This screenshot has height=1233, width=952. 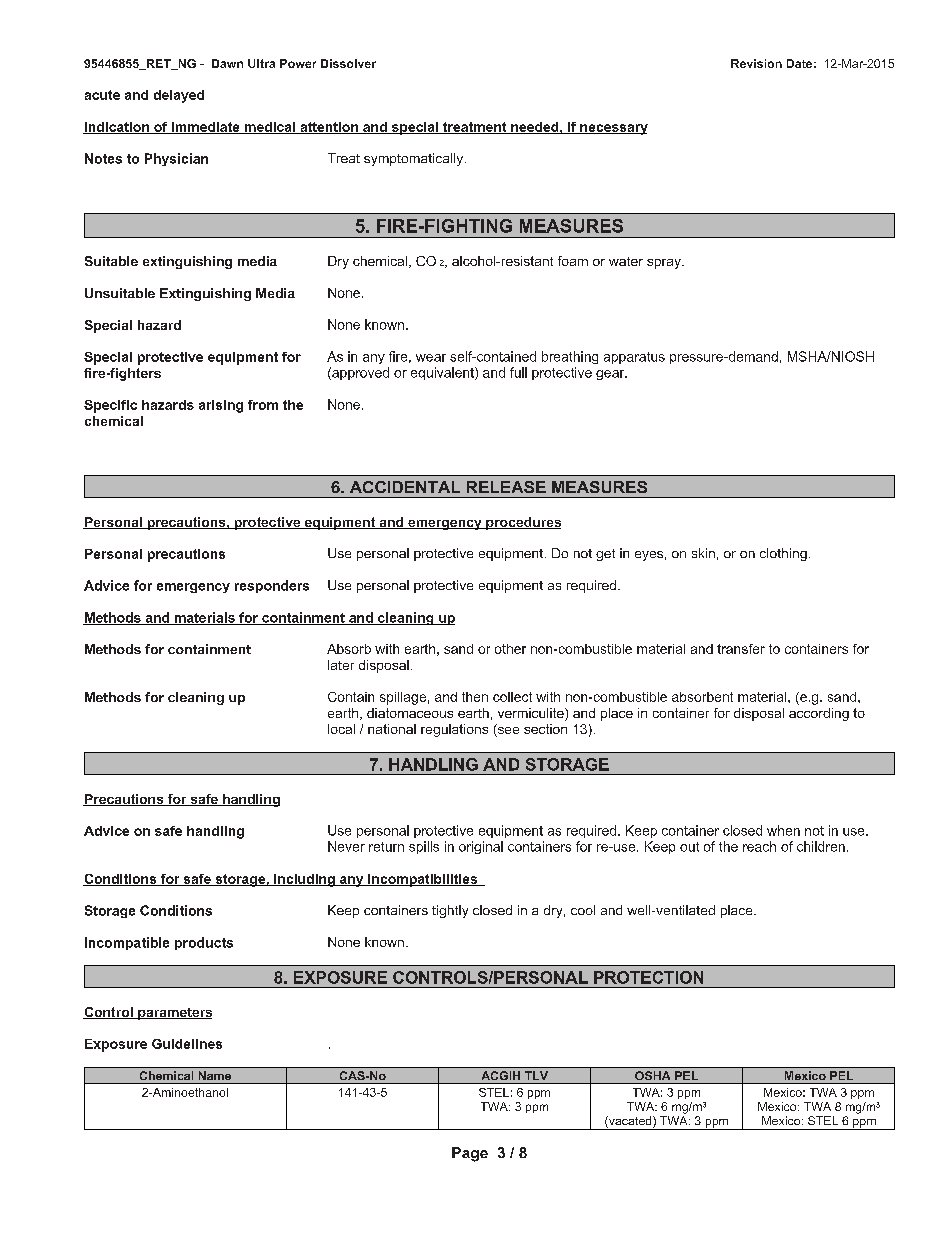 What do you see at coordinates (481, 847) in the screenshot?
I see `original` at bounding box center [481, 847].
